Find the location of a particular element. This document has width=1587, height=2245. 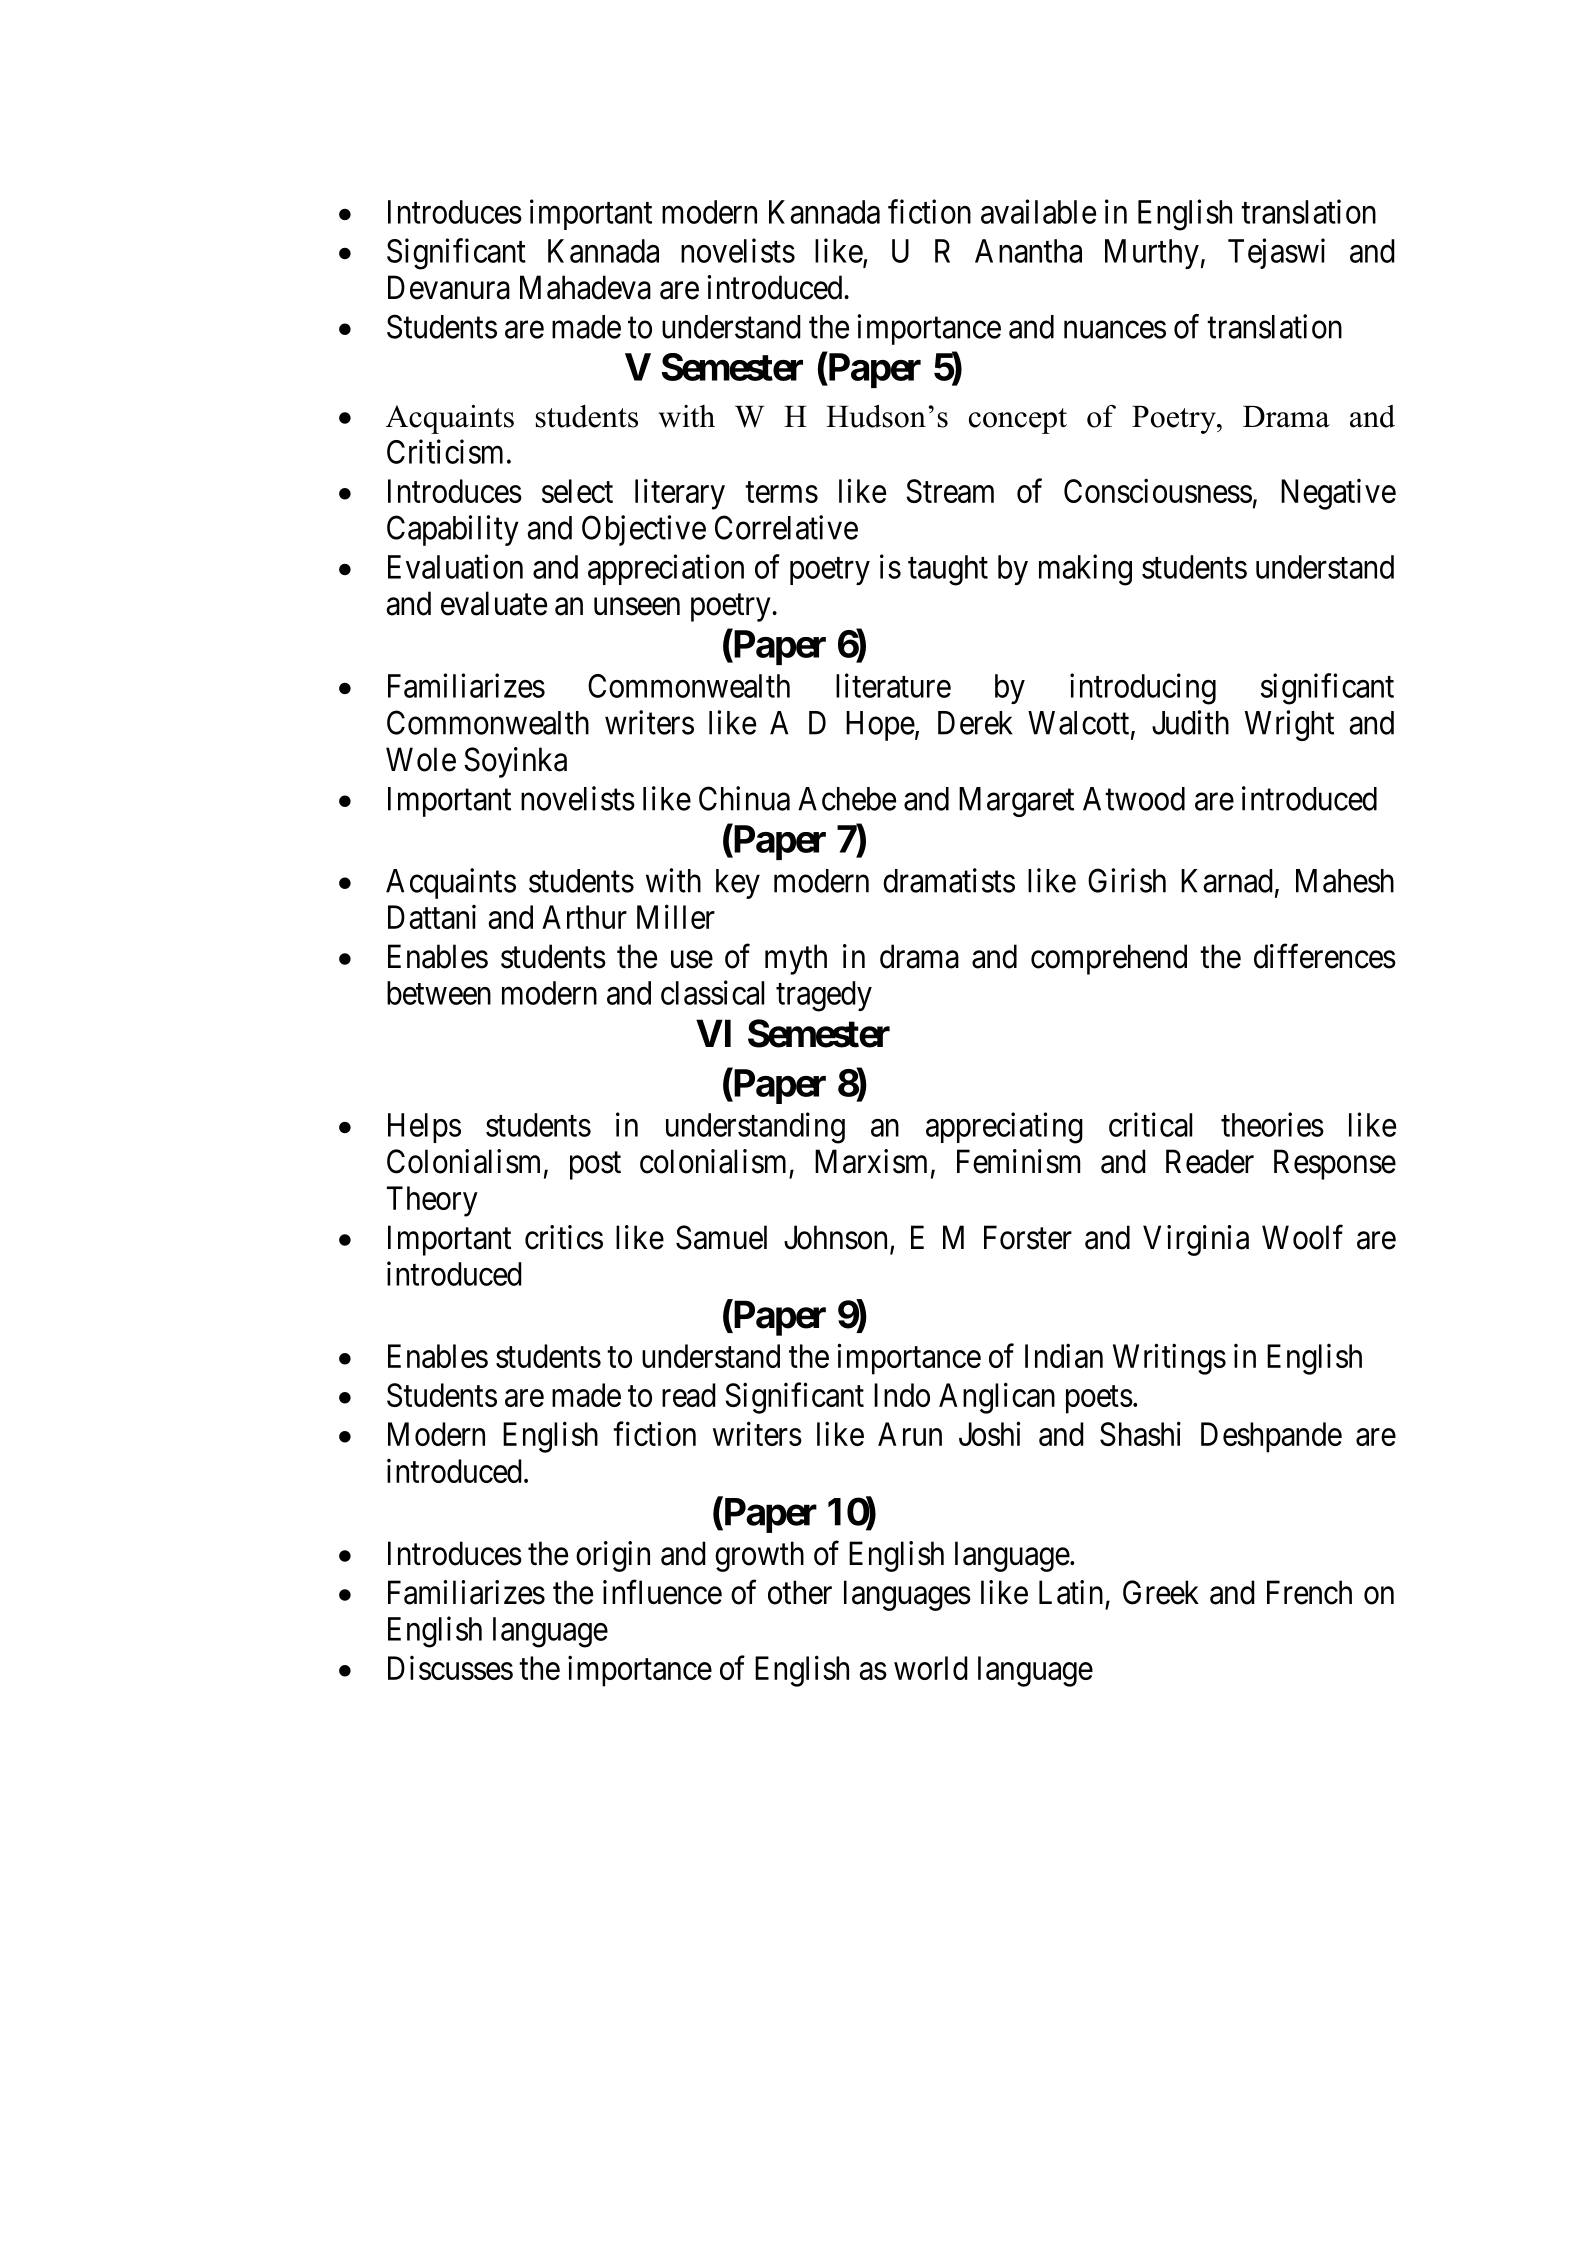

origin is located at coordinates (613, 1556).
